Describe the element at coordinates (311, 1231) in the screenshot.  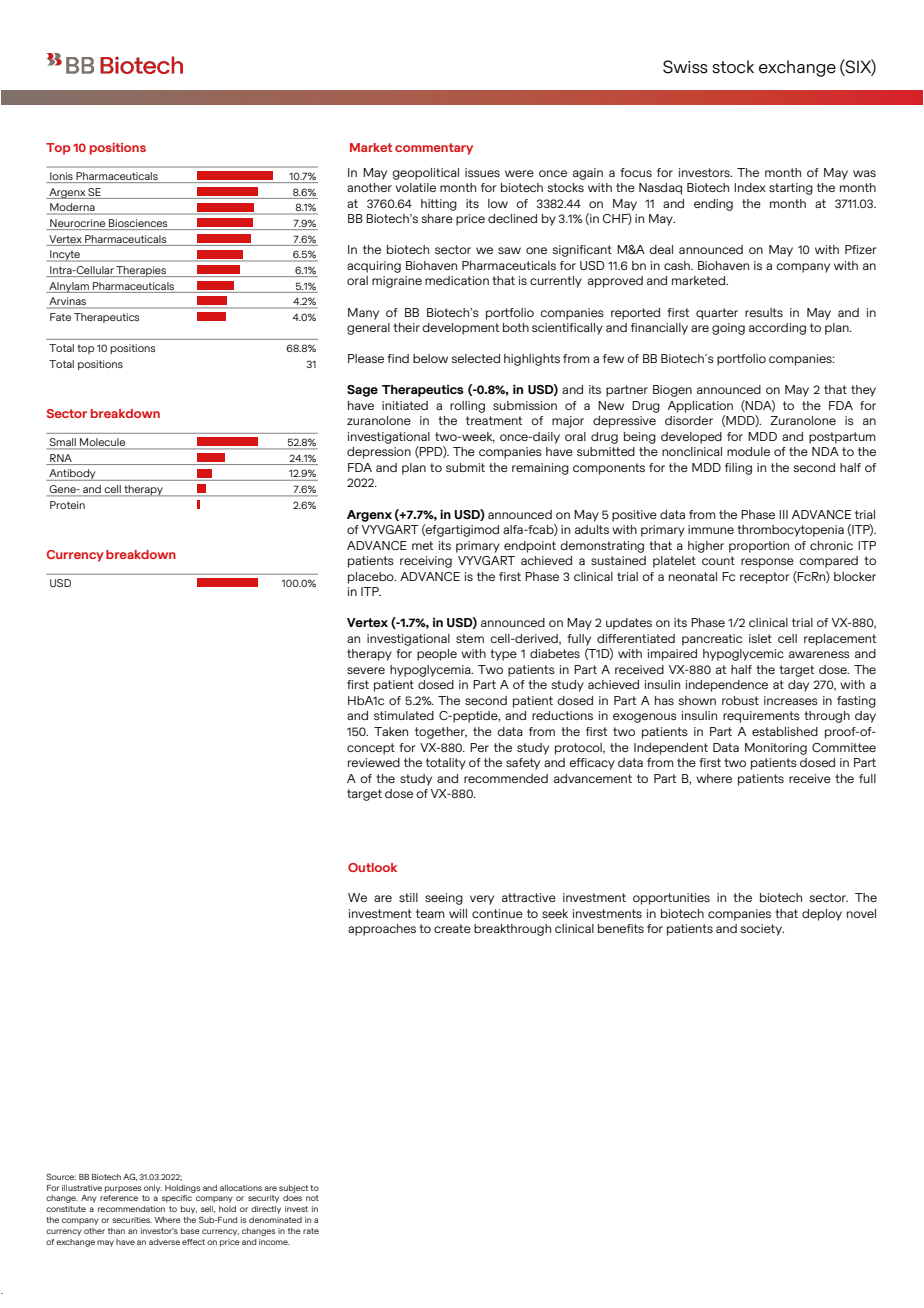
I see `rate` at that location.
